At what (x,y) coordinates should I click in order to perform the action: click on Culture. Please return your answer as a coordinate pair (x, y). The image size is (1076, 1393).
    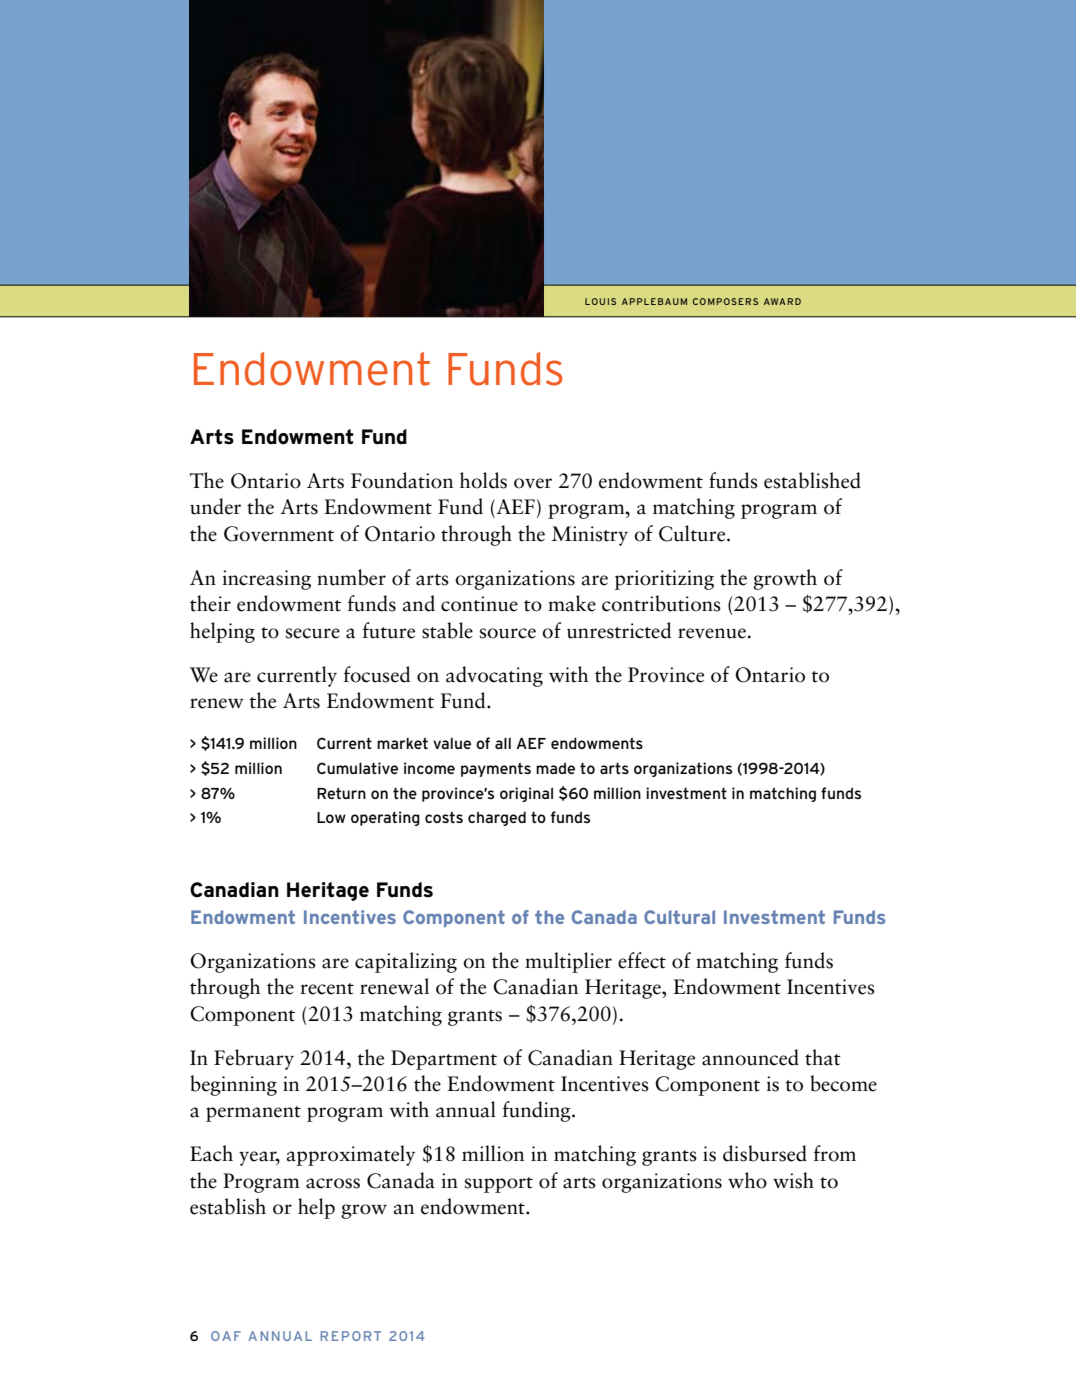
    Looking at the image, I should click on (693, 533).
